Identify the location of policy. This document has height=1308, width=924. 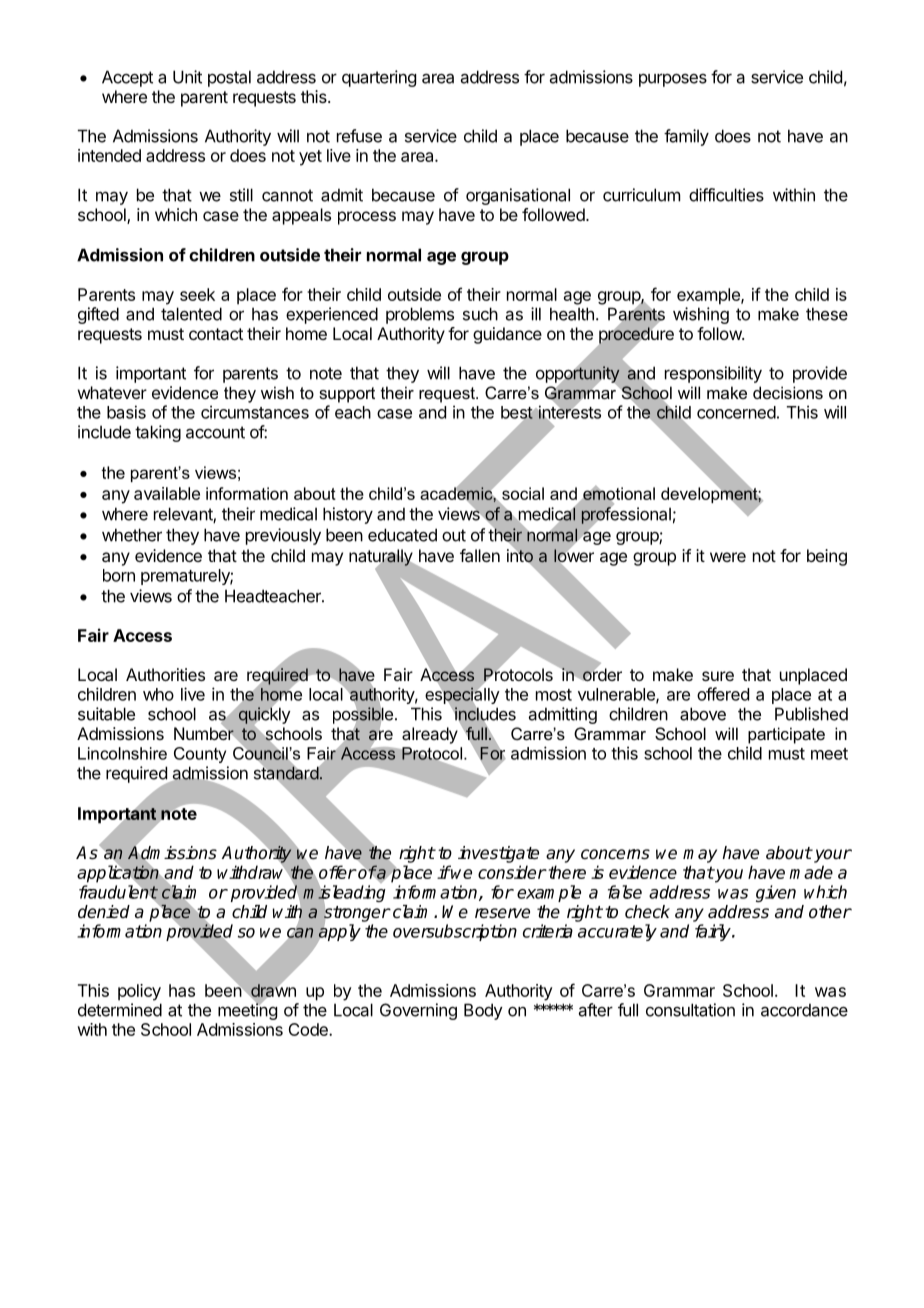
(139, 992).
